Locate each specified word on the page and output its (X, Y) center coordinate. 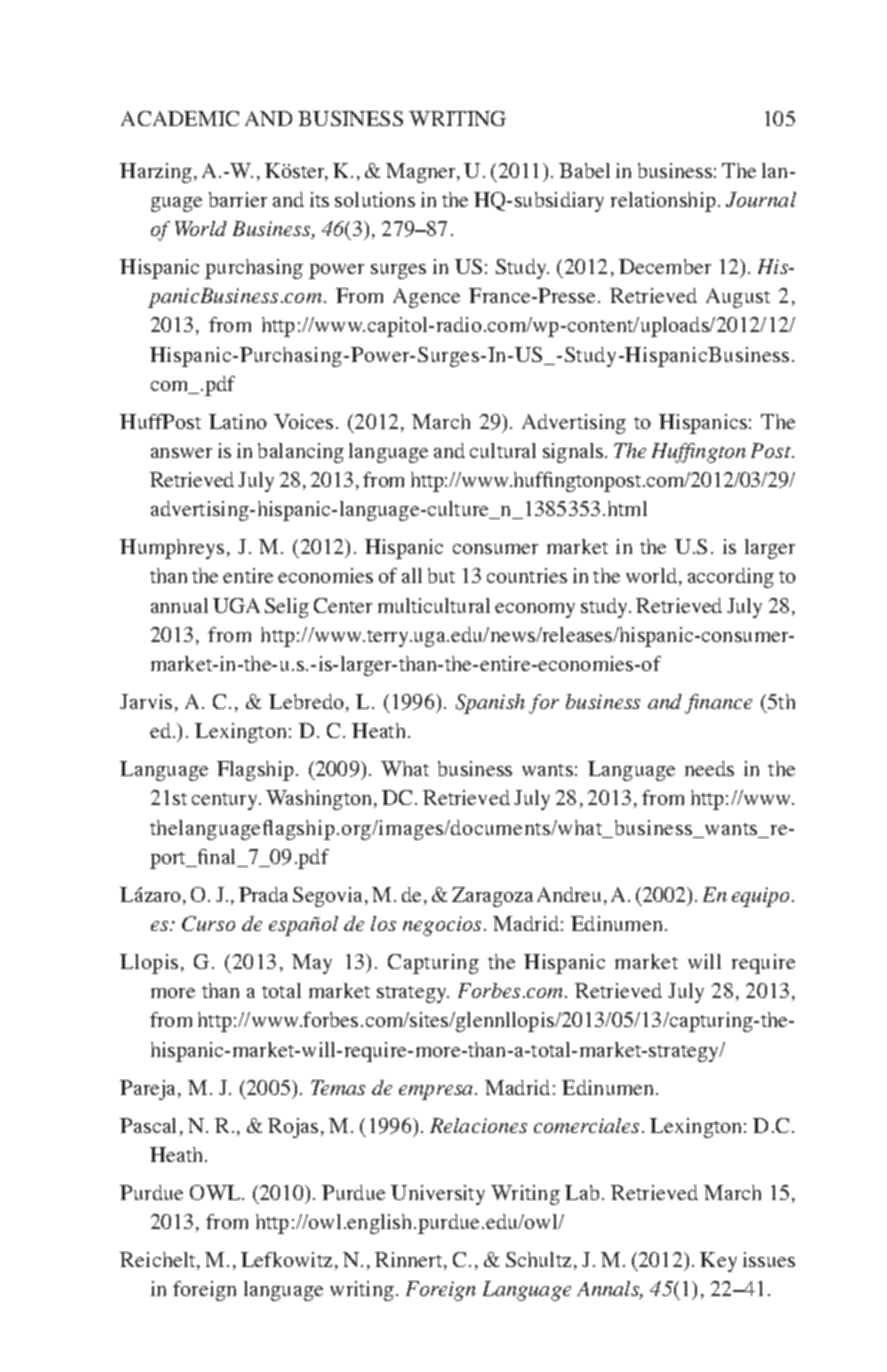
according (731, 578)
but (441, 575)
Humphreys (172, 549)
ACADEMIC (180, 118)
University (438, 1195)
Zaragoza (492, 897)
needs (709, 768)
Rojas (293, 1128)
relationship (663, 202)
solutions (375, 199)
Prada (263, 894)
